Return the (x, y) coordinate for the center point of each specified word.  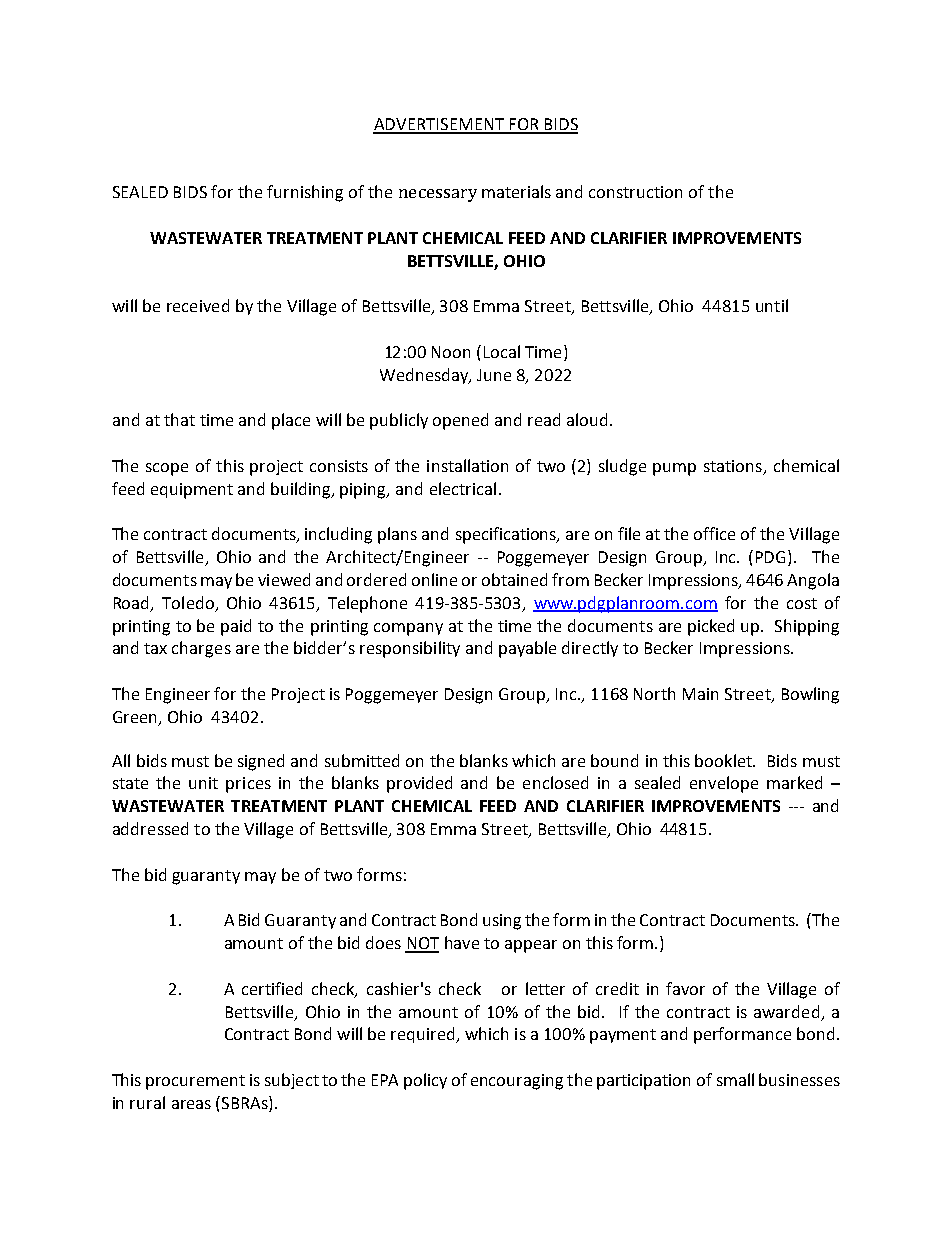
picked (711, 627)
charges (201, 649)
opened (460, 421)
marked (794, 782)
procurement (195, 1082)
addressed (150, 828)
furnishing (305, 193)
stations (734, 467)
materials (516, 191)
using (502, 922)
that (179, 419)
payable (527, 649)
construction (635, 192)
